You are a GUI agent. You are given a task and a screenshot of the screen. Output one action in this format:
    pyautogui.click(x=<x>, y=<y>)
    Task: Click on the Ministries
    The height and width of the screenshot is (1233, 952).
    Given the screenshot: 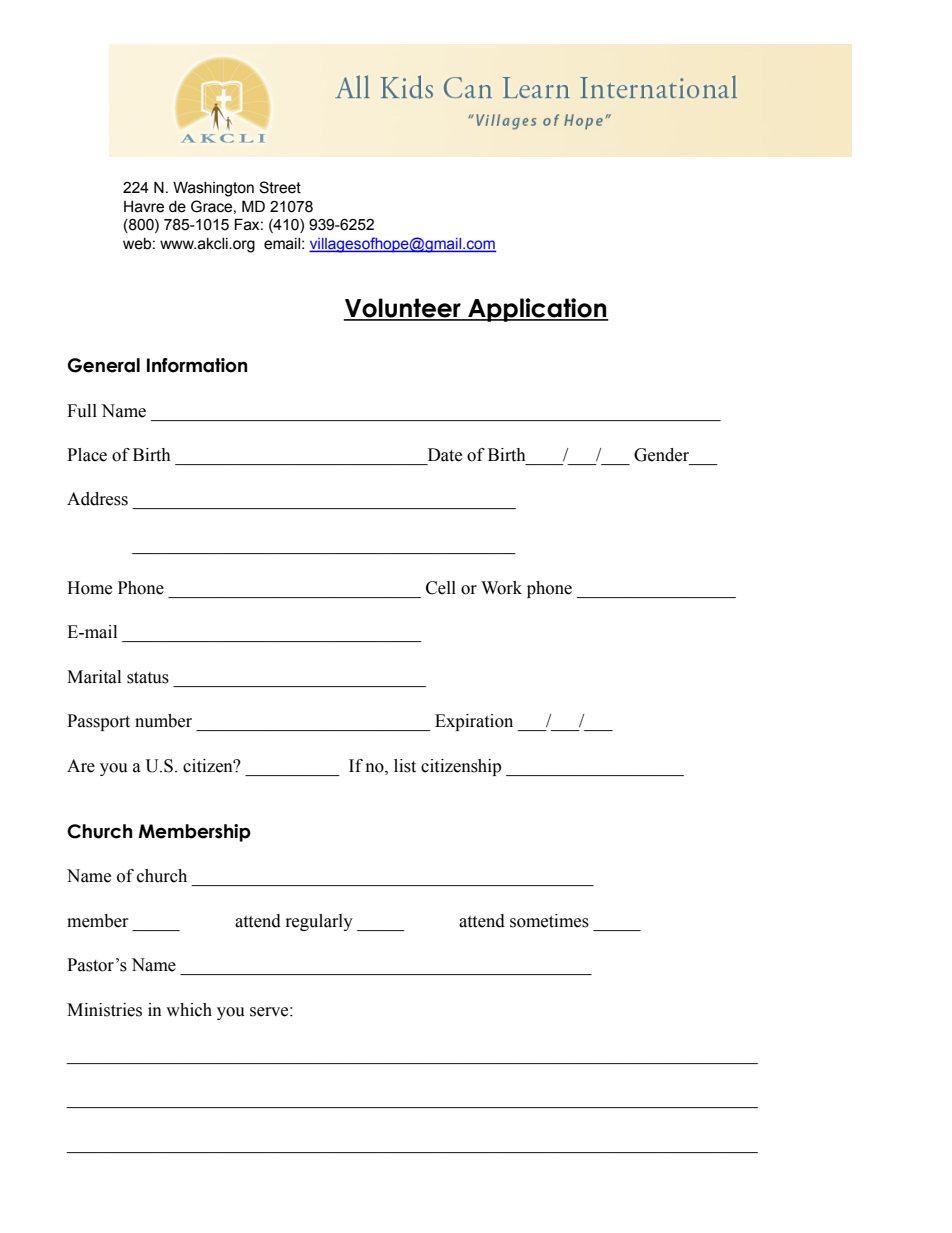 What is the action you would take?
    pyautogui.click(x=104, y=1010)
